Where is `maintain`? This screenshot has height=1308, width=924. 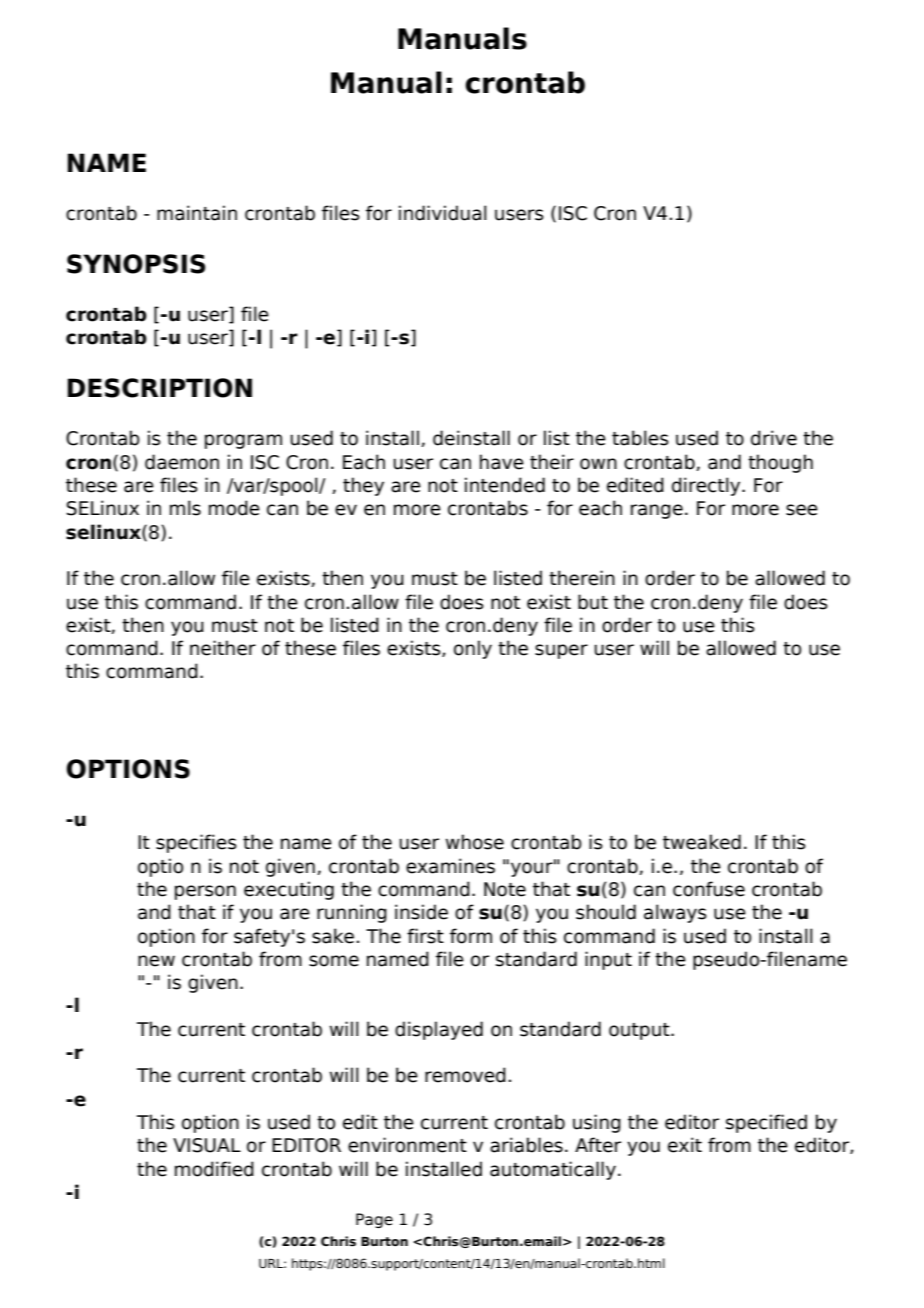 maintain is located at coordinates (197, 213).
